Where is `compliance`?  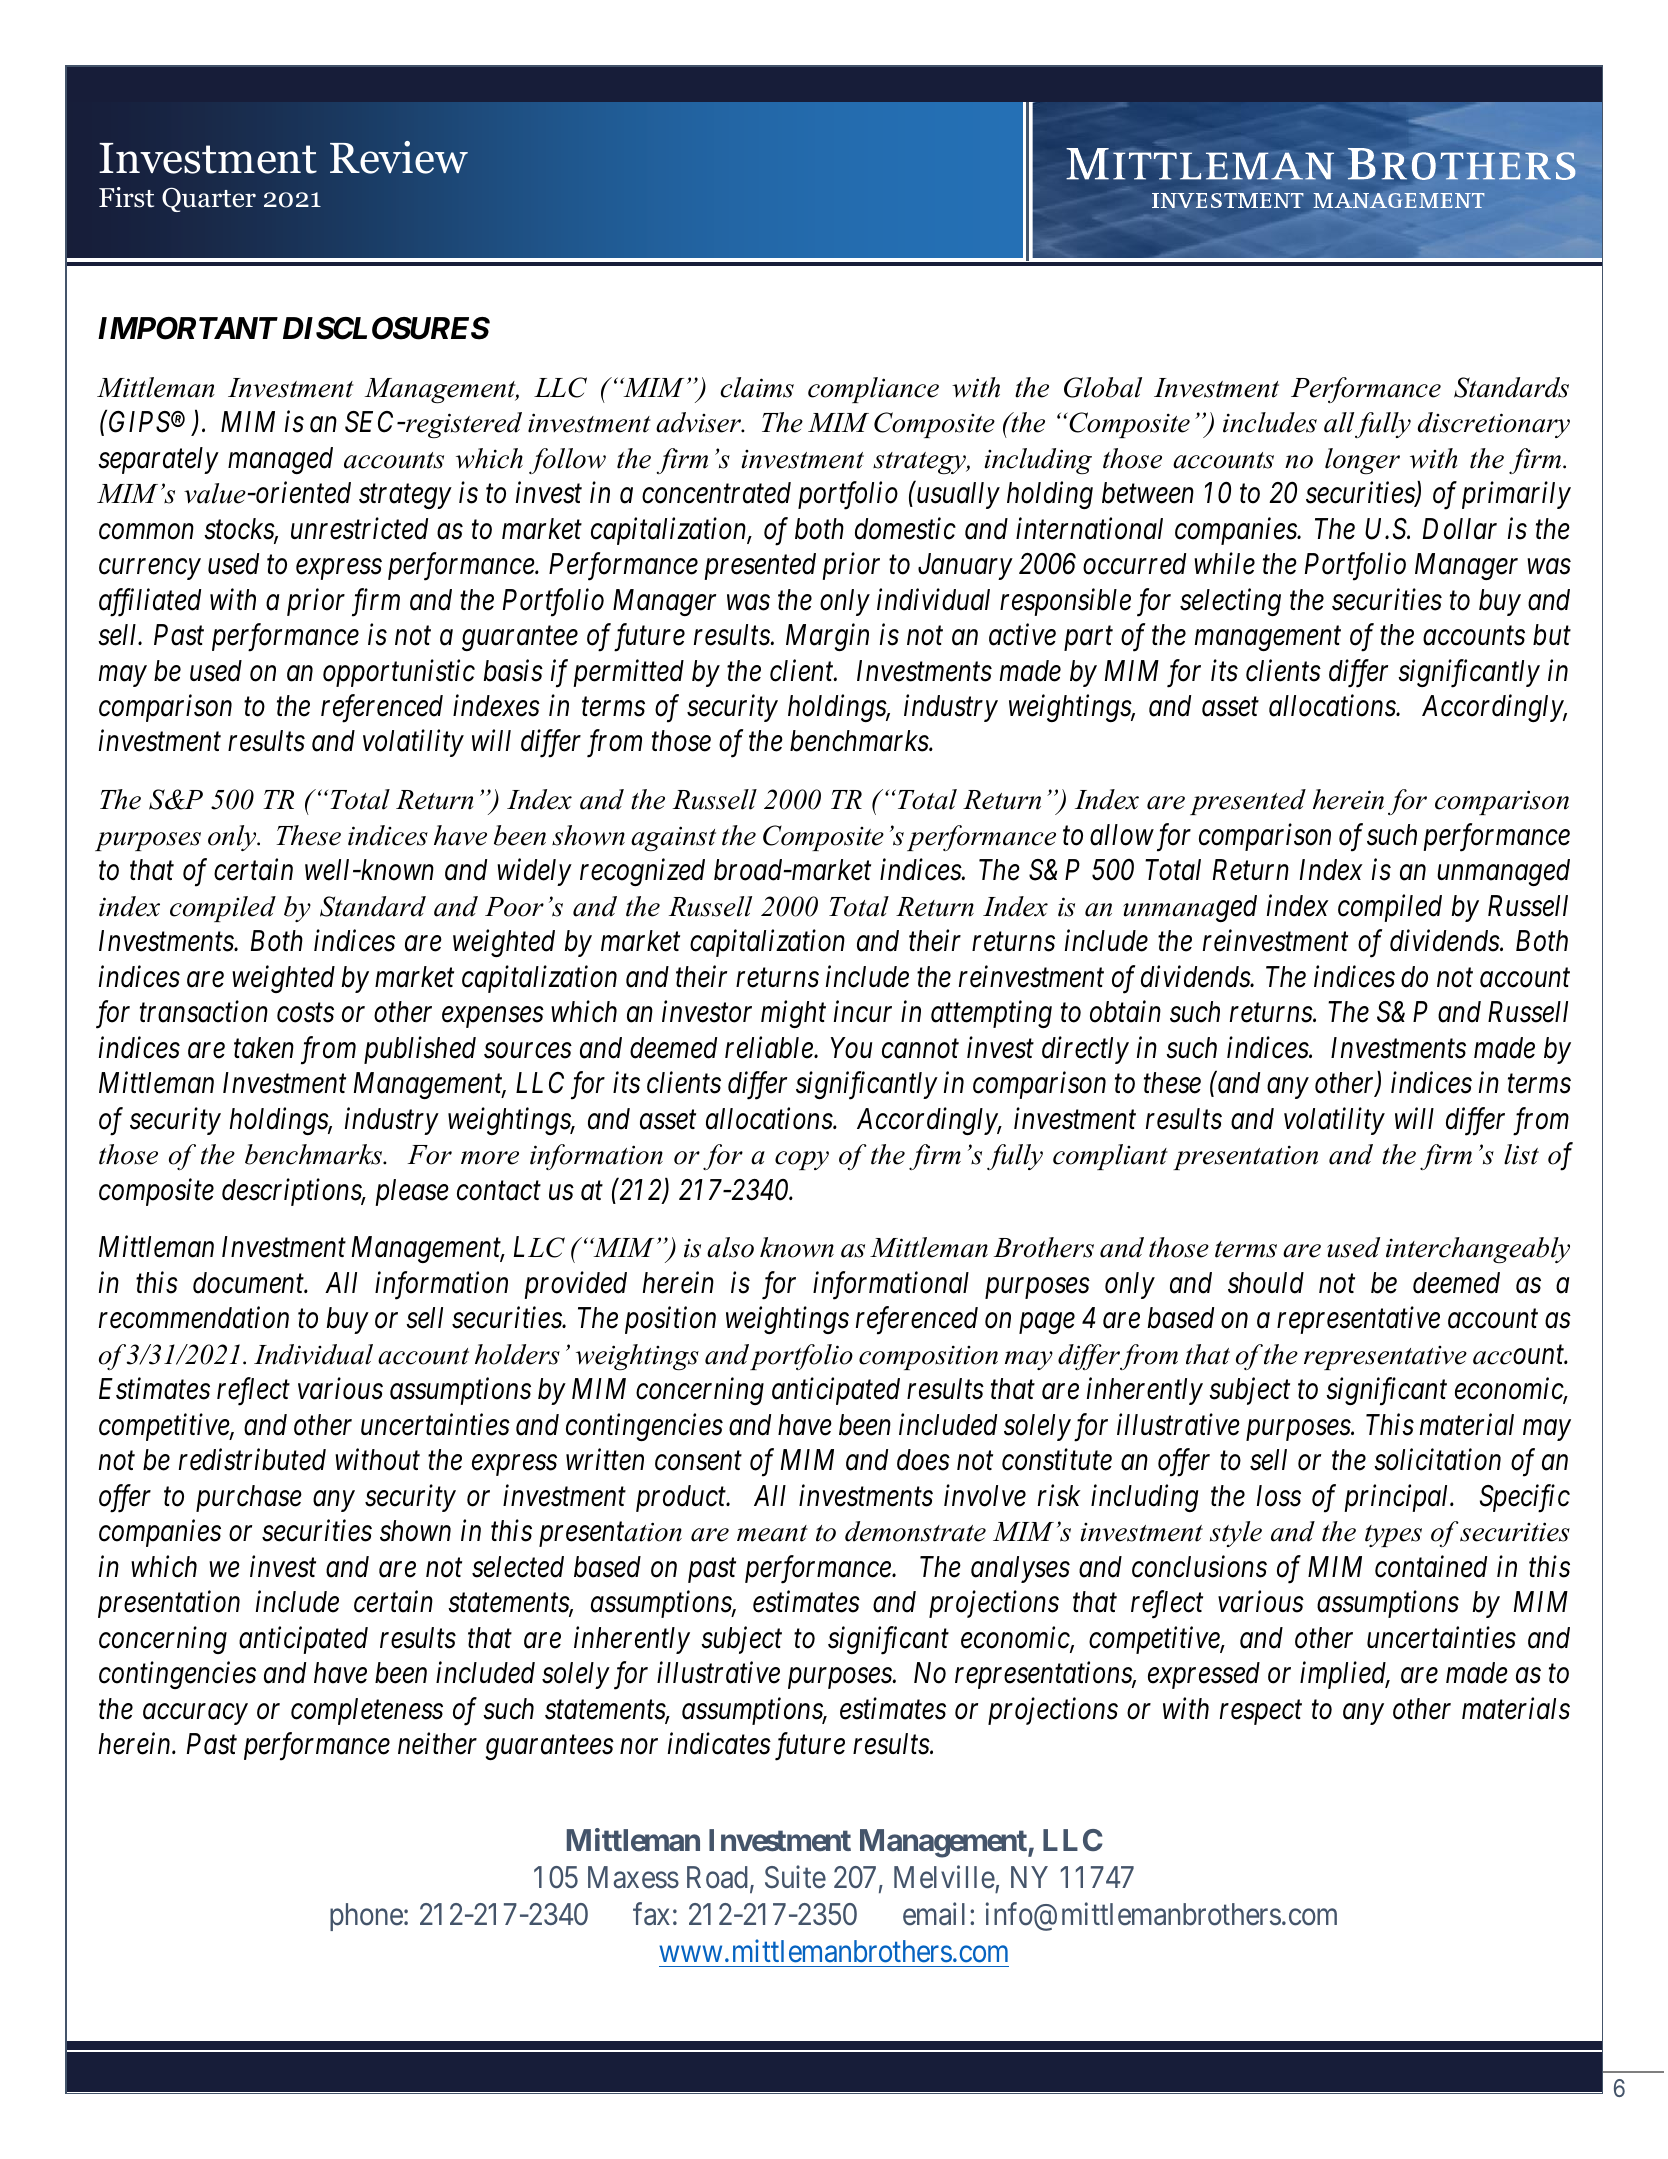 compliance is located at coordinates (873, 390).
